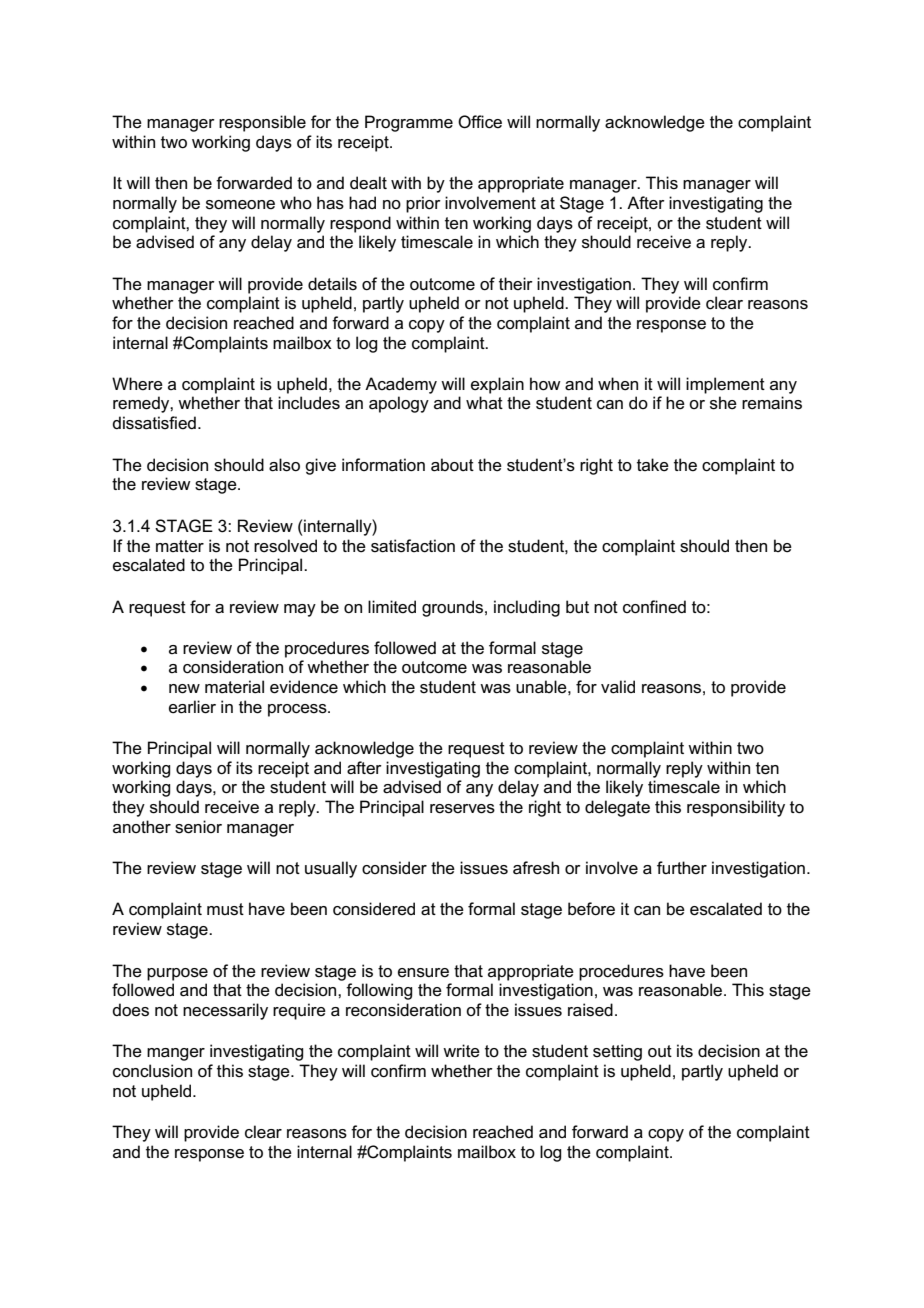  Describe the element at coordinates (653, 465) in the page. I see `take` at that location.
